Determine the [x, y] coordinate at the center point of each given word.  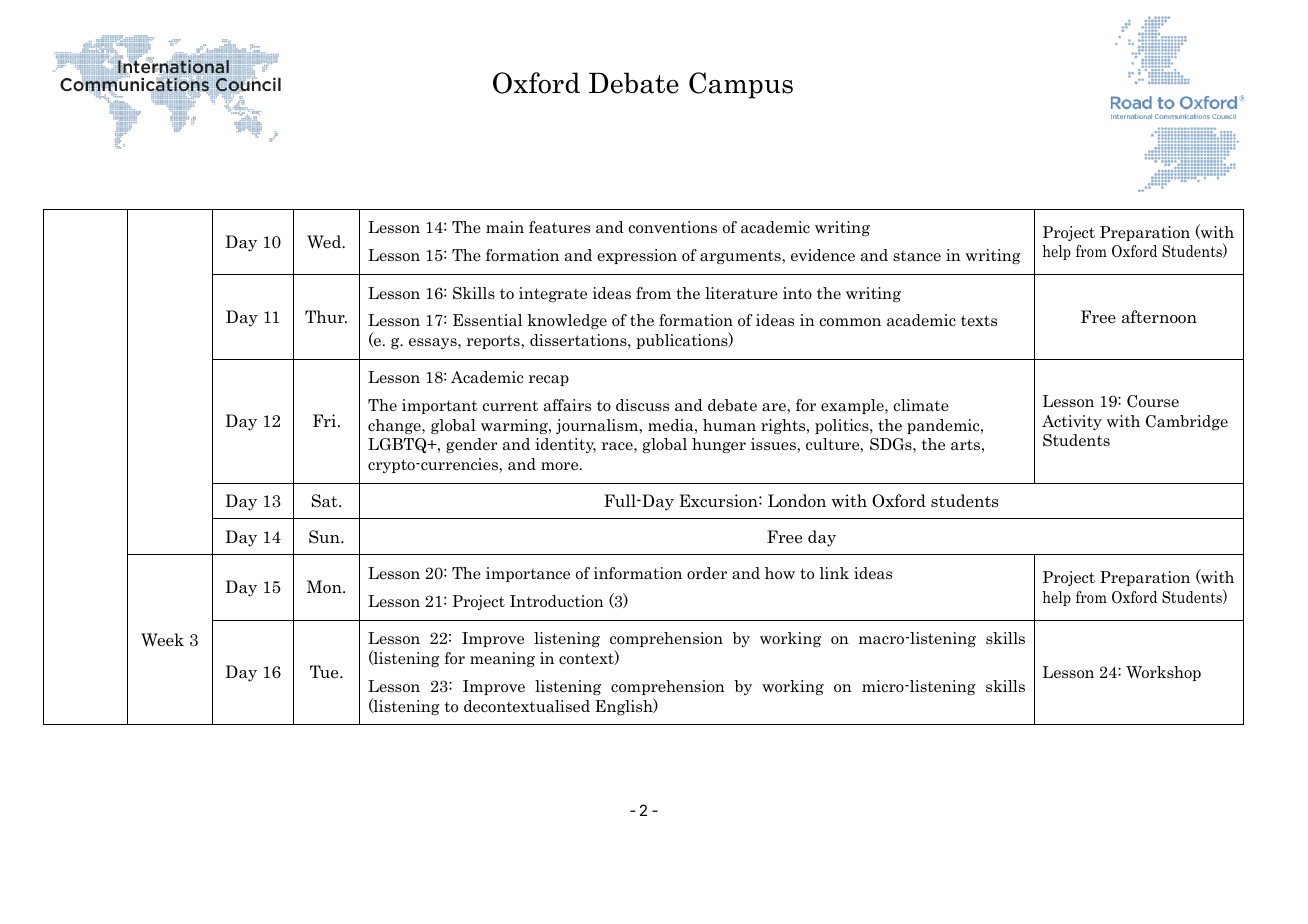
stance [917, 256]
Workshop [1163, 673]
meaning [502, 659]
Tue [325, 672]
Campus [741, 85]
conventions [672, 227]
